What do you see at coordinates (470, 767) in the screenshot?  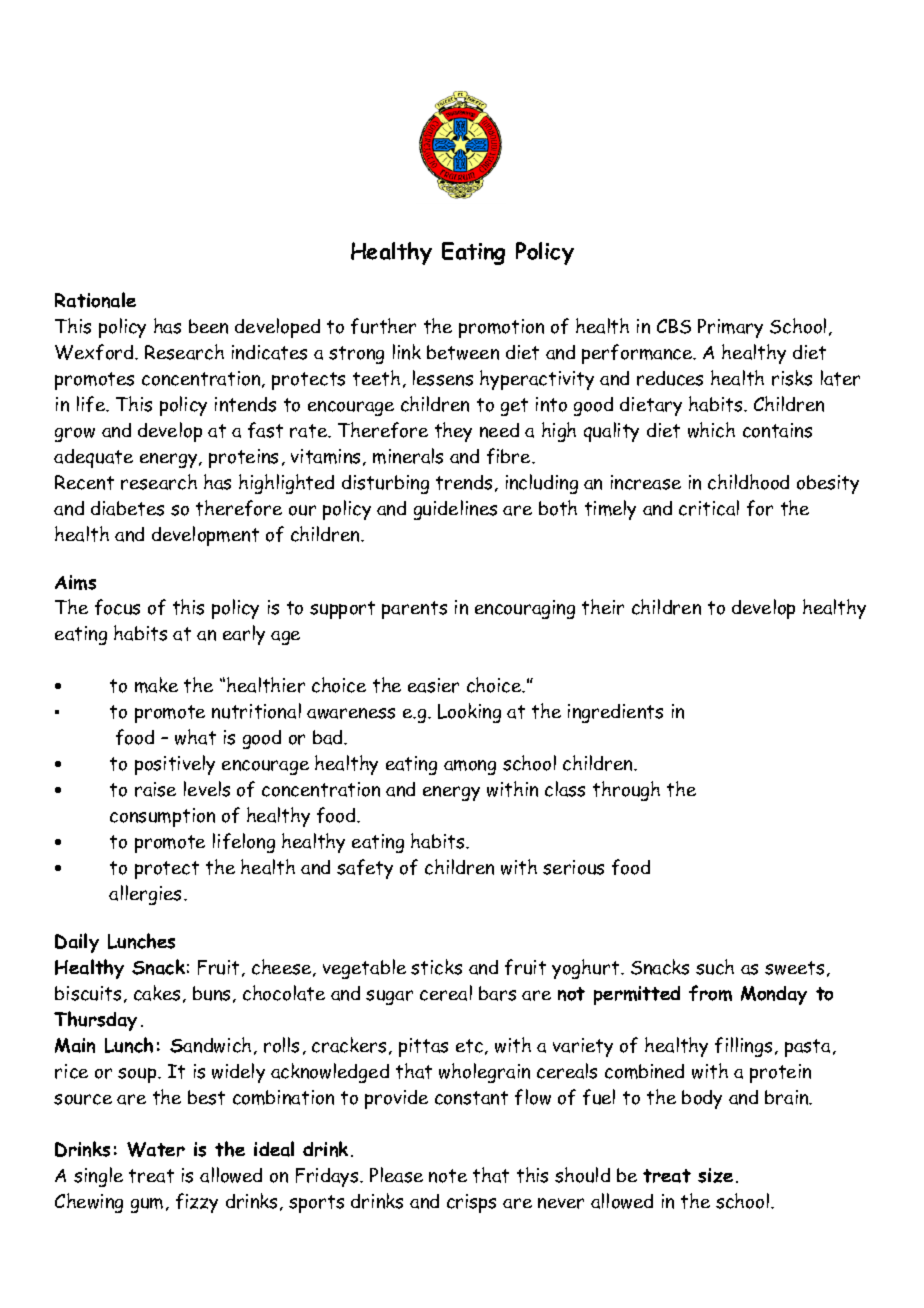 I see `among` at bounding box center [470, 767].
